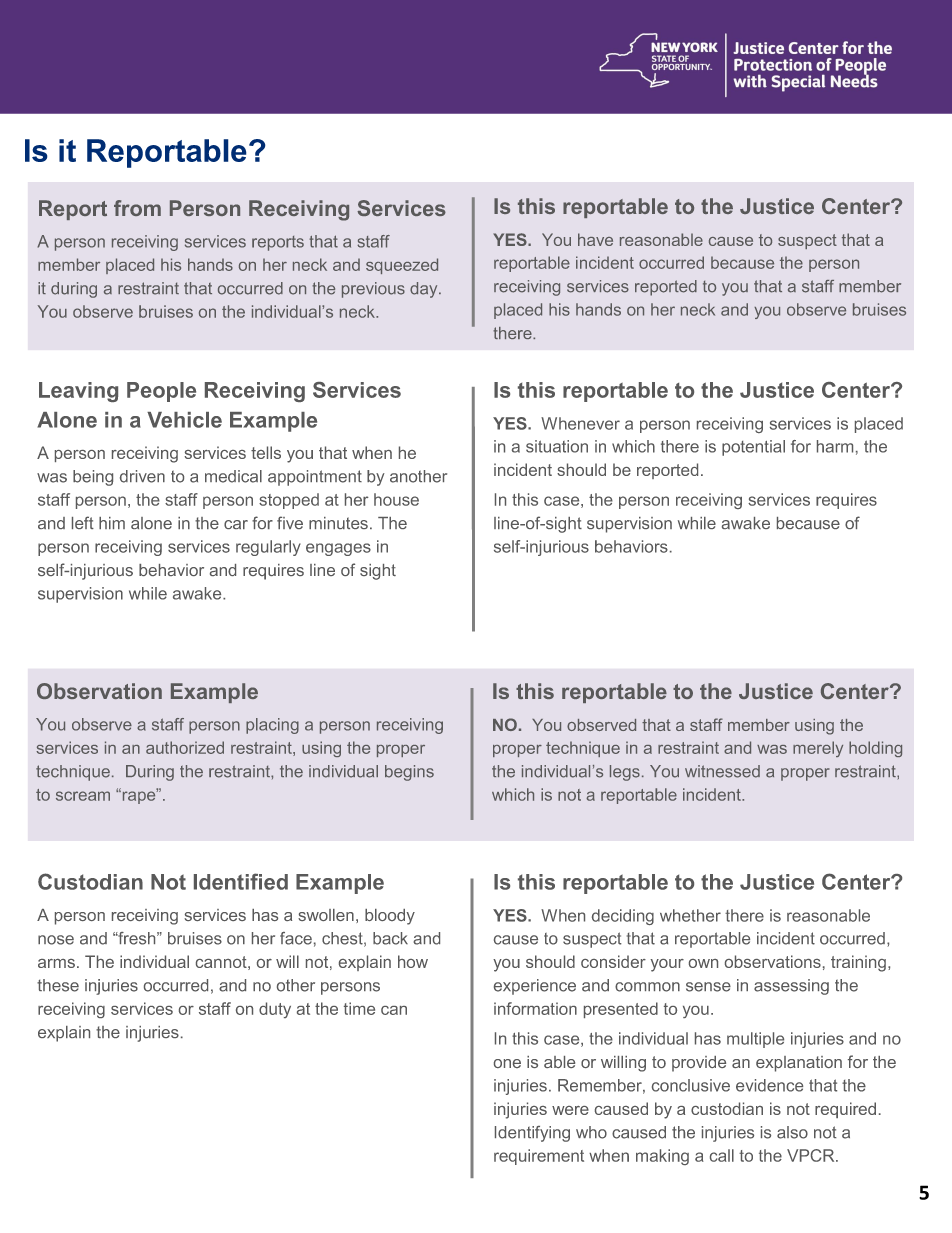 The height and width of the screenshot is (1233, 952). I want to click on merely, so click(818, 749).
